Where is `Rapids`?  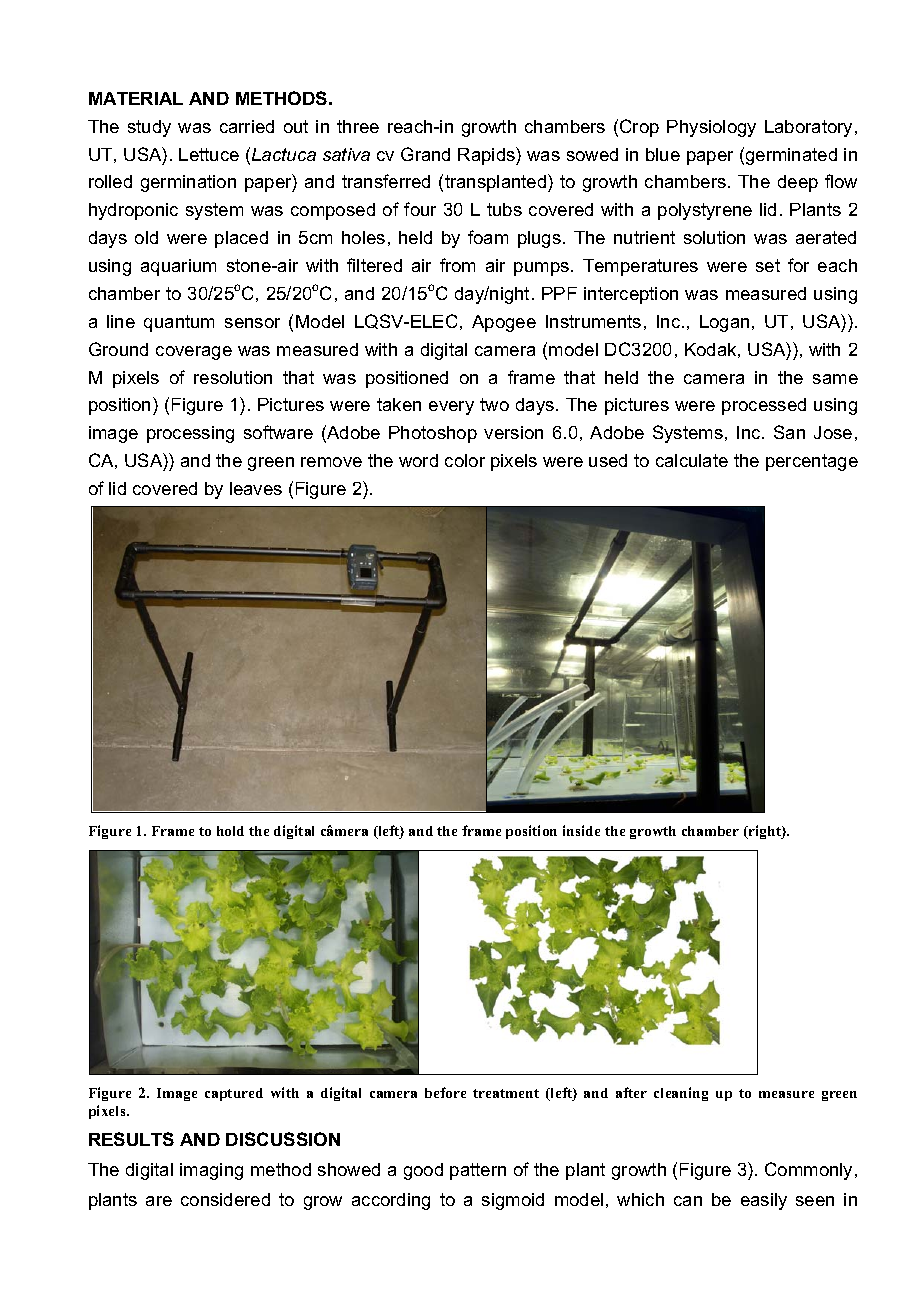 Rapids is located at coordinates (487, 156).
